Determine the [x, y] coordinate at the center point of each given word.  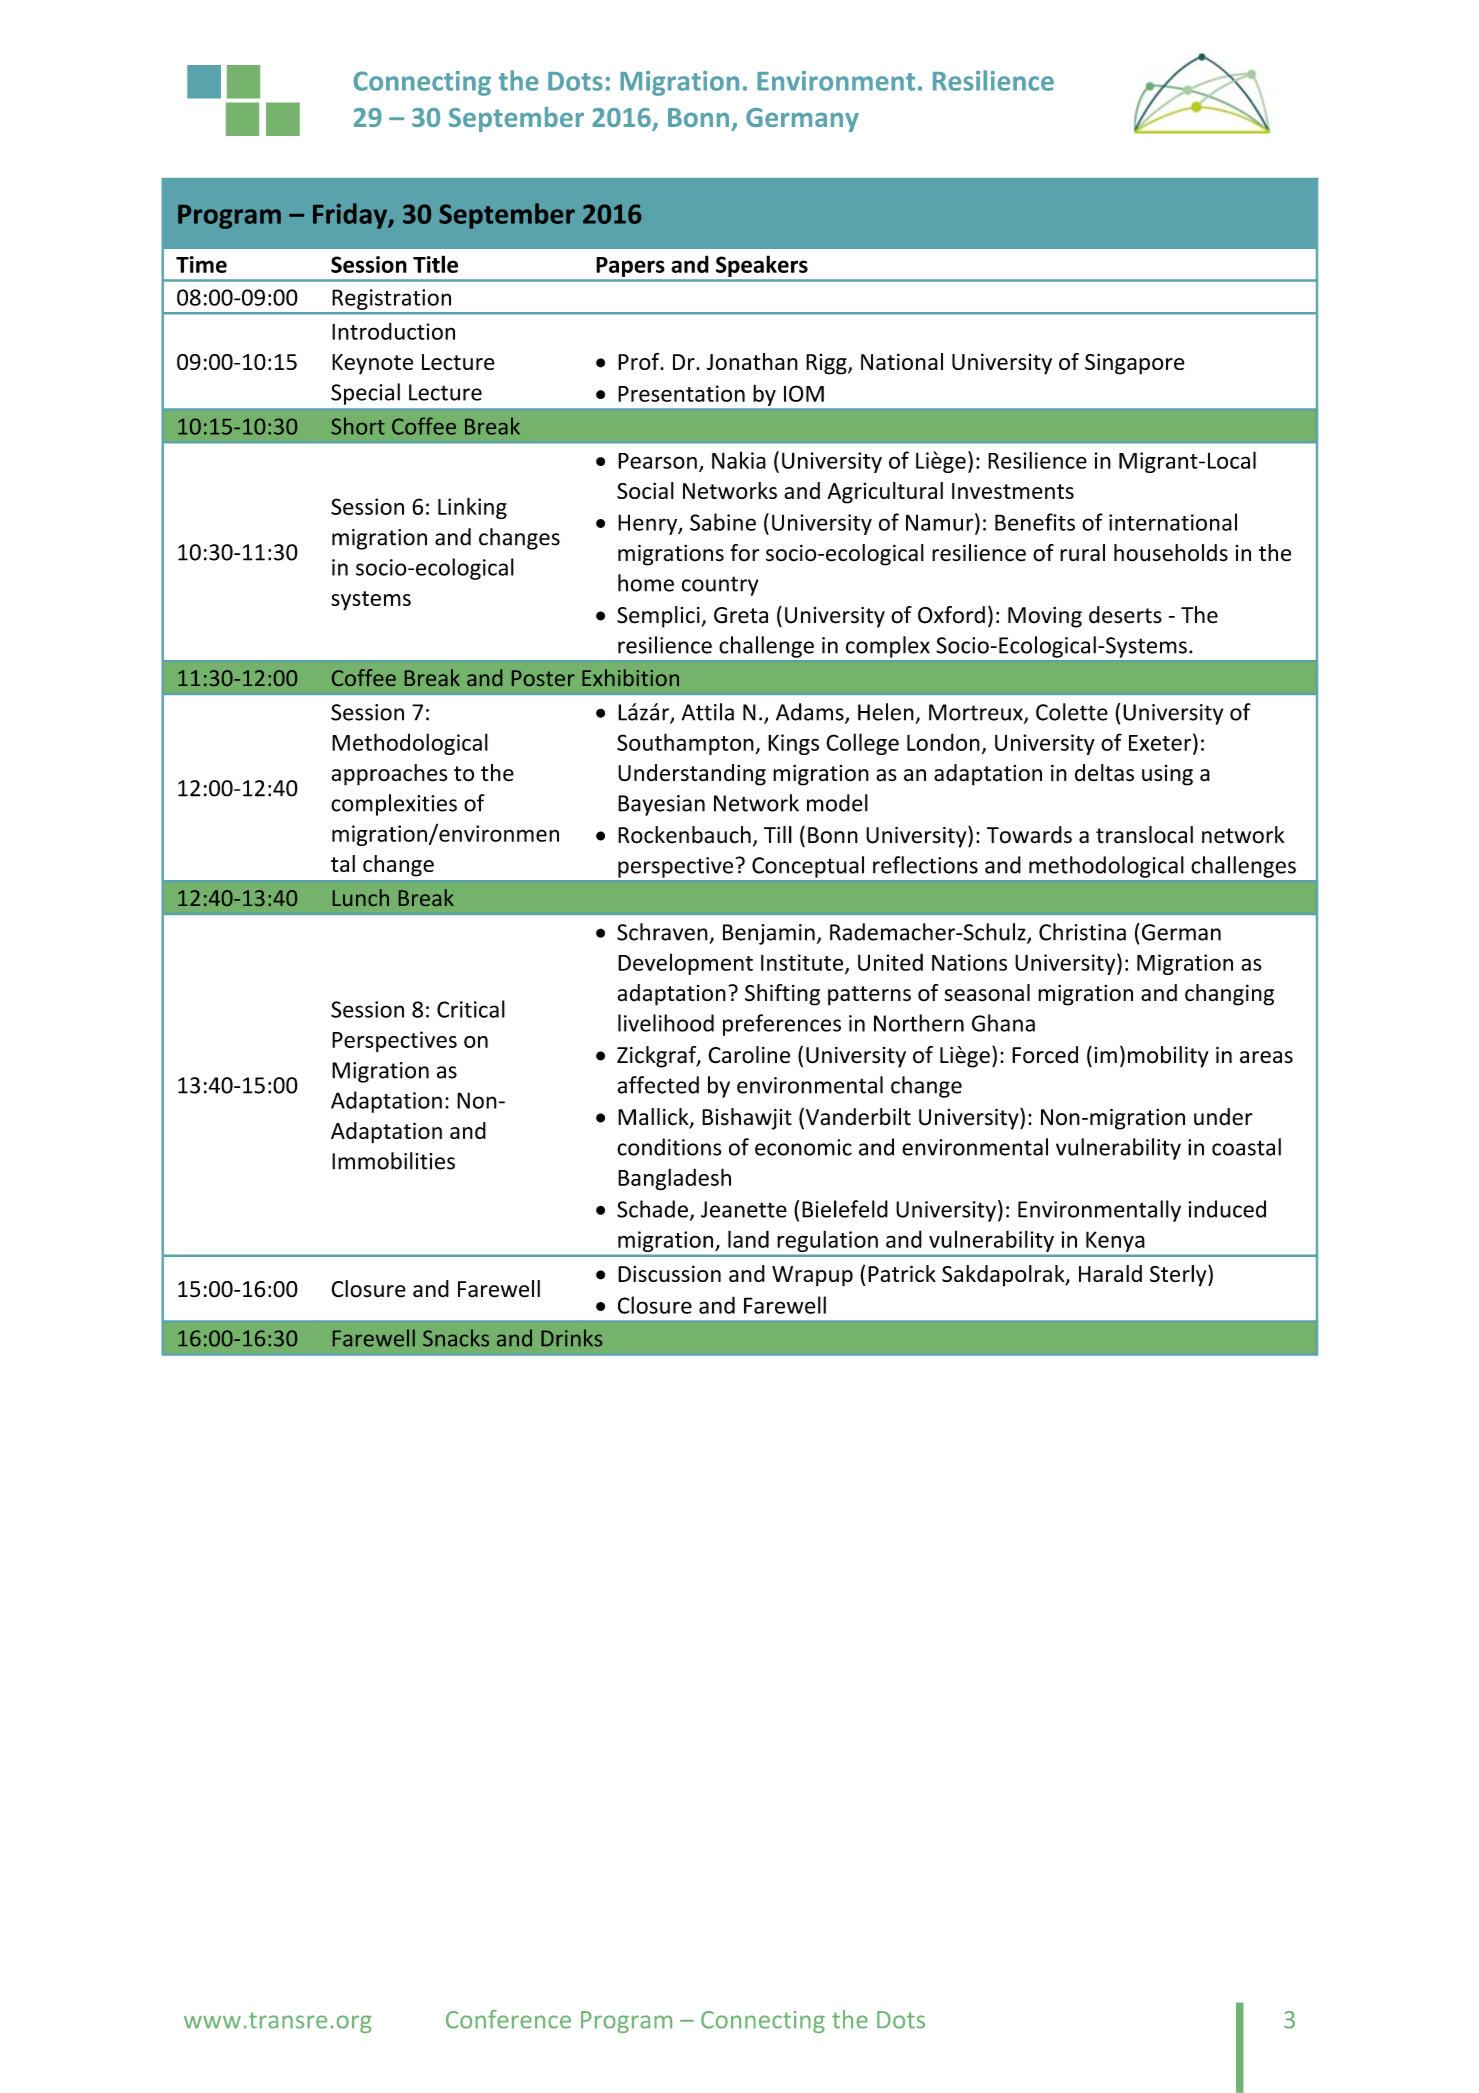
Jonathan [752, 361]
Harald [1110, 1273]
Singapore [1135, 364]
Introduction [393, 331]
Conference [508, 2019]
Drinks [571, 1338]
